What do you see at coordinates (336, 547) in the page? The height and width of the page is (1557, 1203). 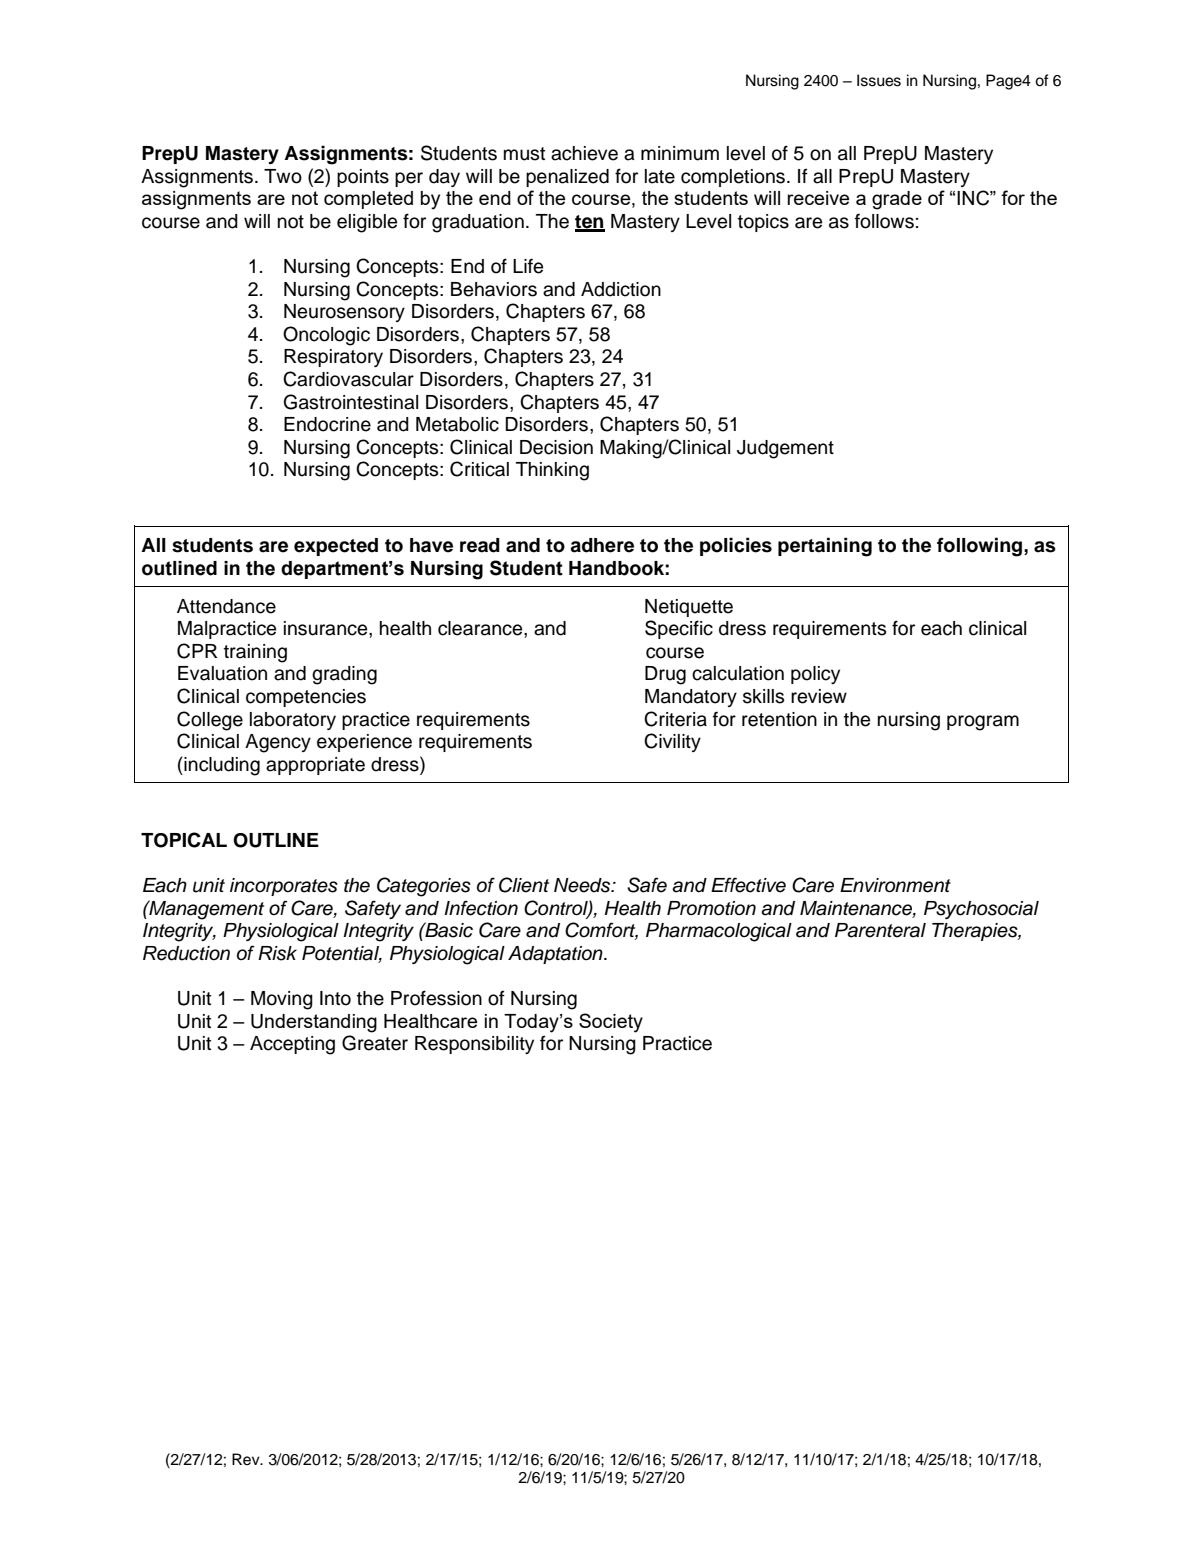 I see `expected` at bounding box center [336, 547].
